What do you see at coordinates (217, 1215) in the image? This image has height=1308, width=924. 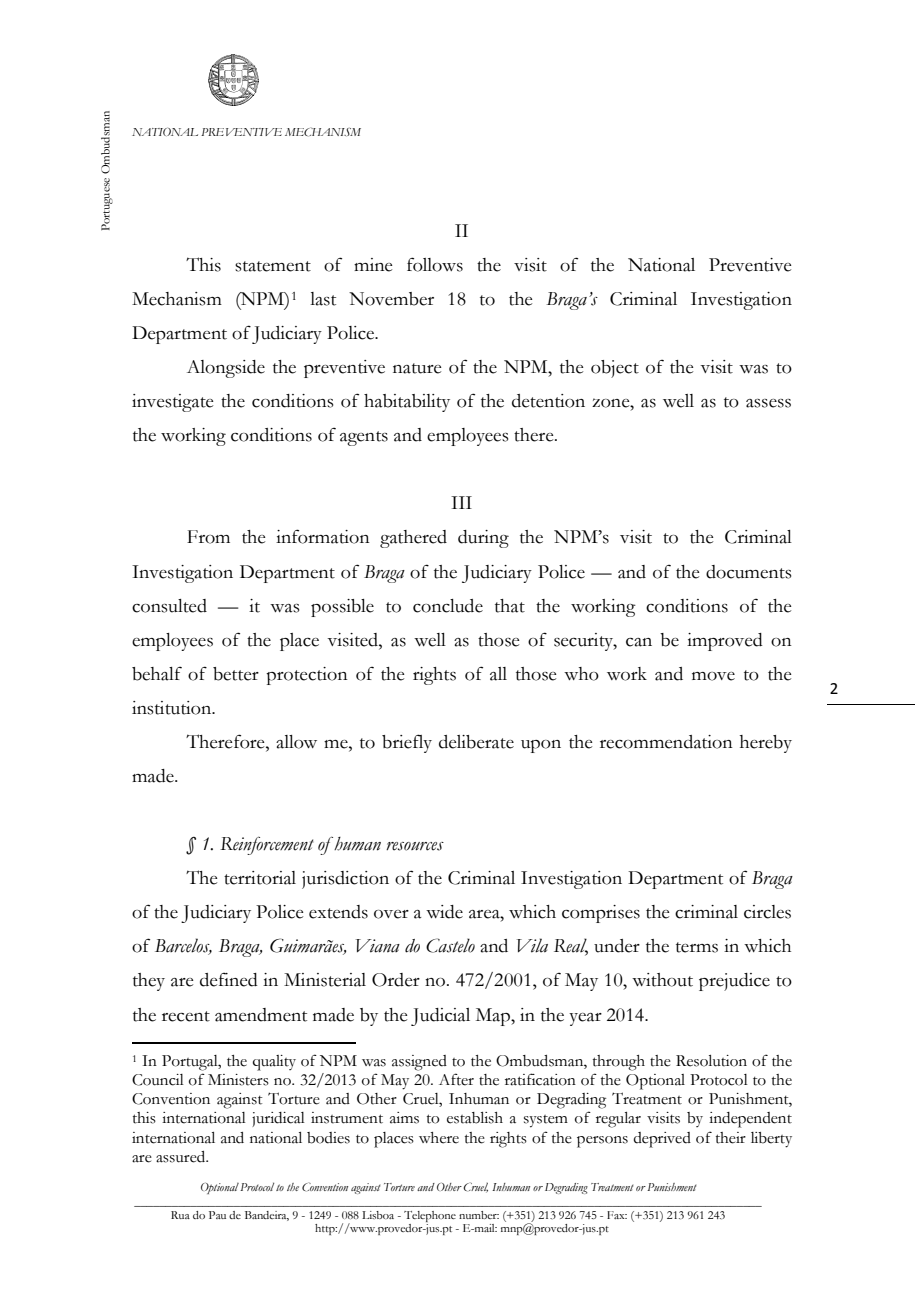 I see `Pau` at bounding box center [217, 1215].
